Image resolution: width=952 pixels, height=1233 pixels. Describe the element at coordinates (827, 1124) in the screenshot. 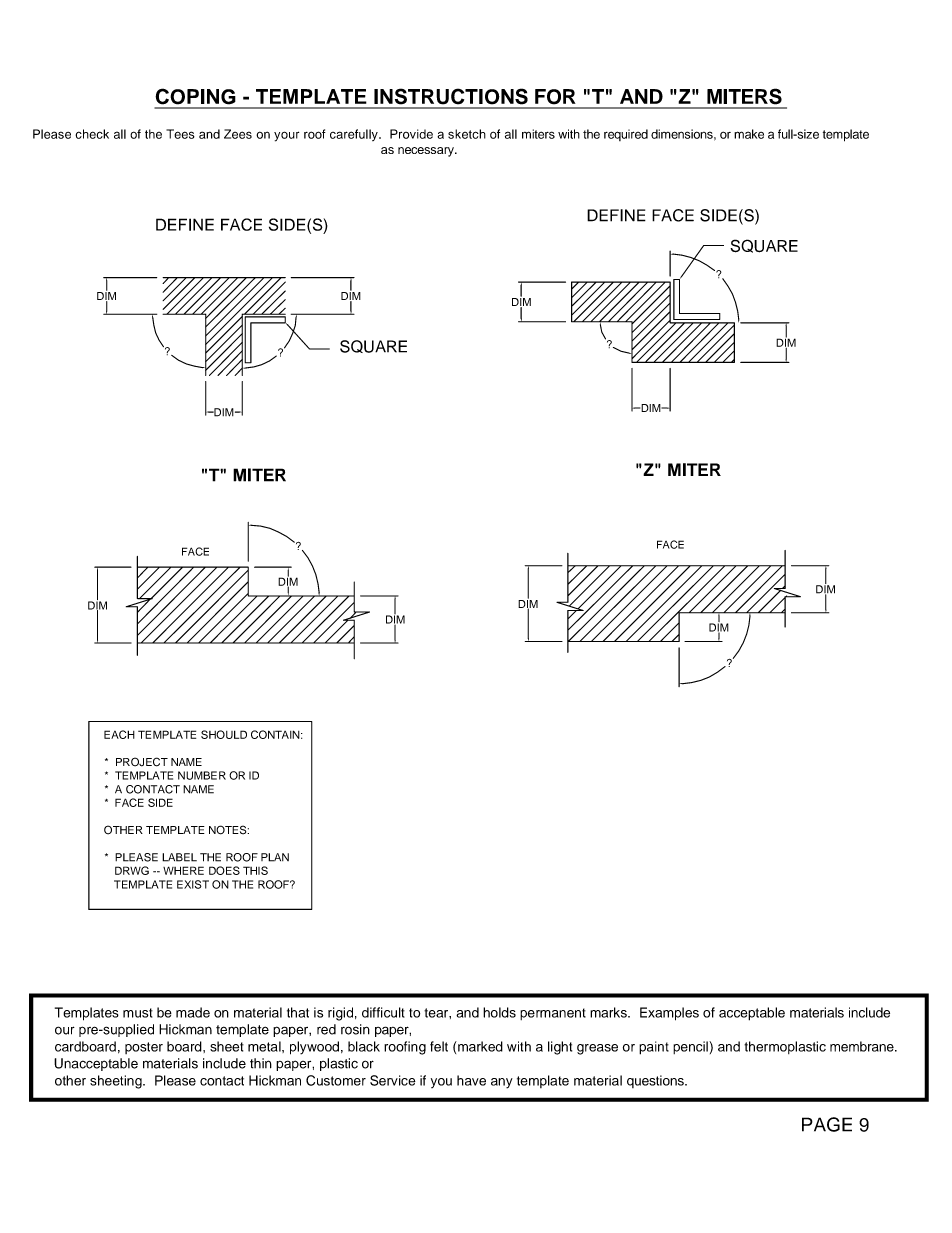

I see `PAGE` at that location.
